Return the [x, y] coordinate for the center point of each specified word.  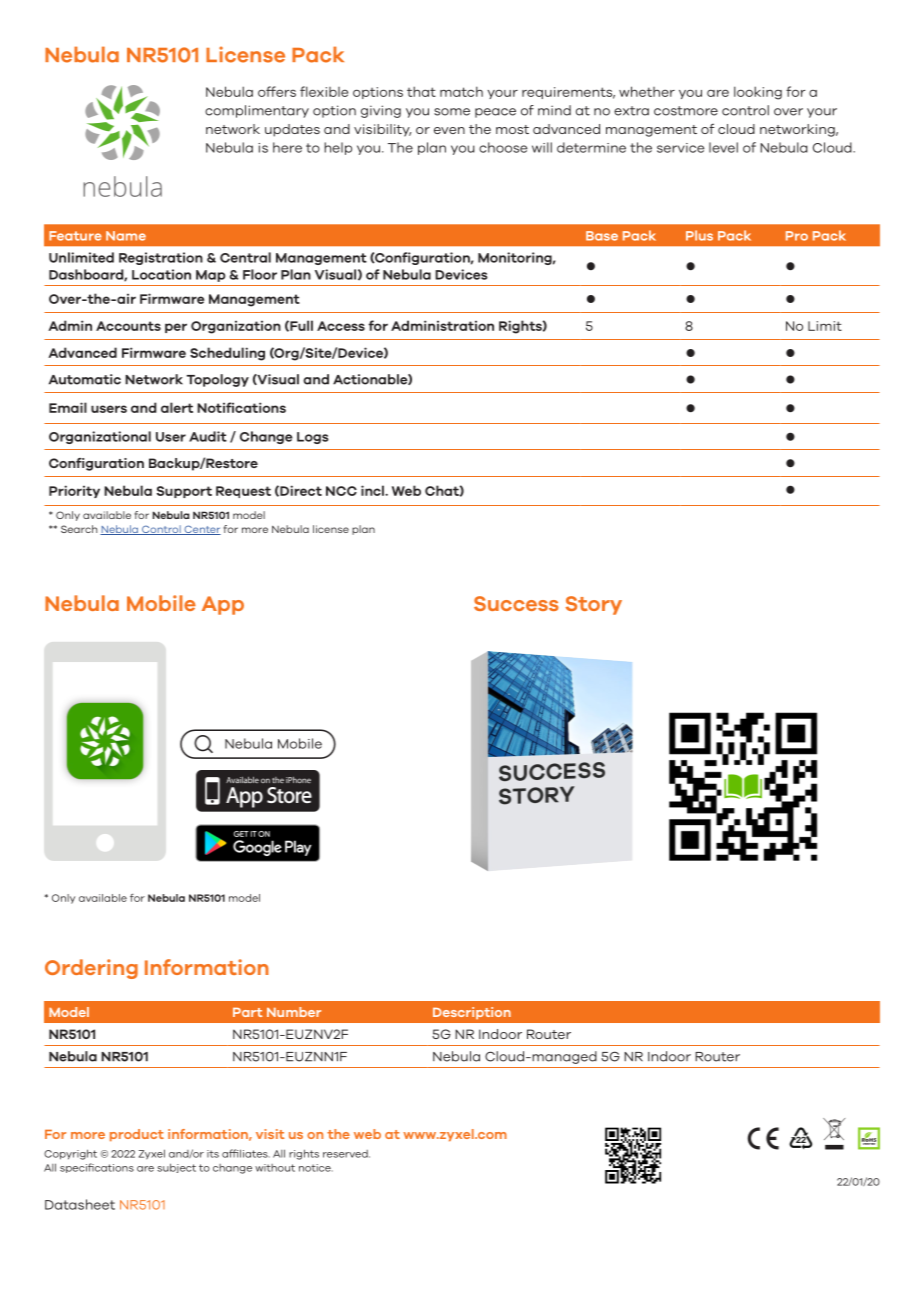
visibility [382, 130]
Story [594, 605]
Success [516, 603]
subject [176, 1168]
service [680, 148]
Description [472, 1013]
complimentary [257, 111]
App [223, 605]
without [275, 1168]
